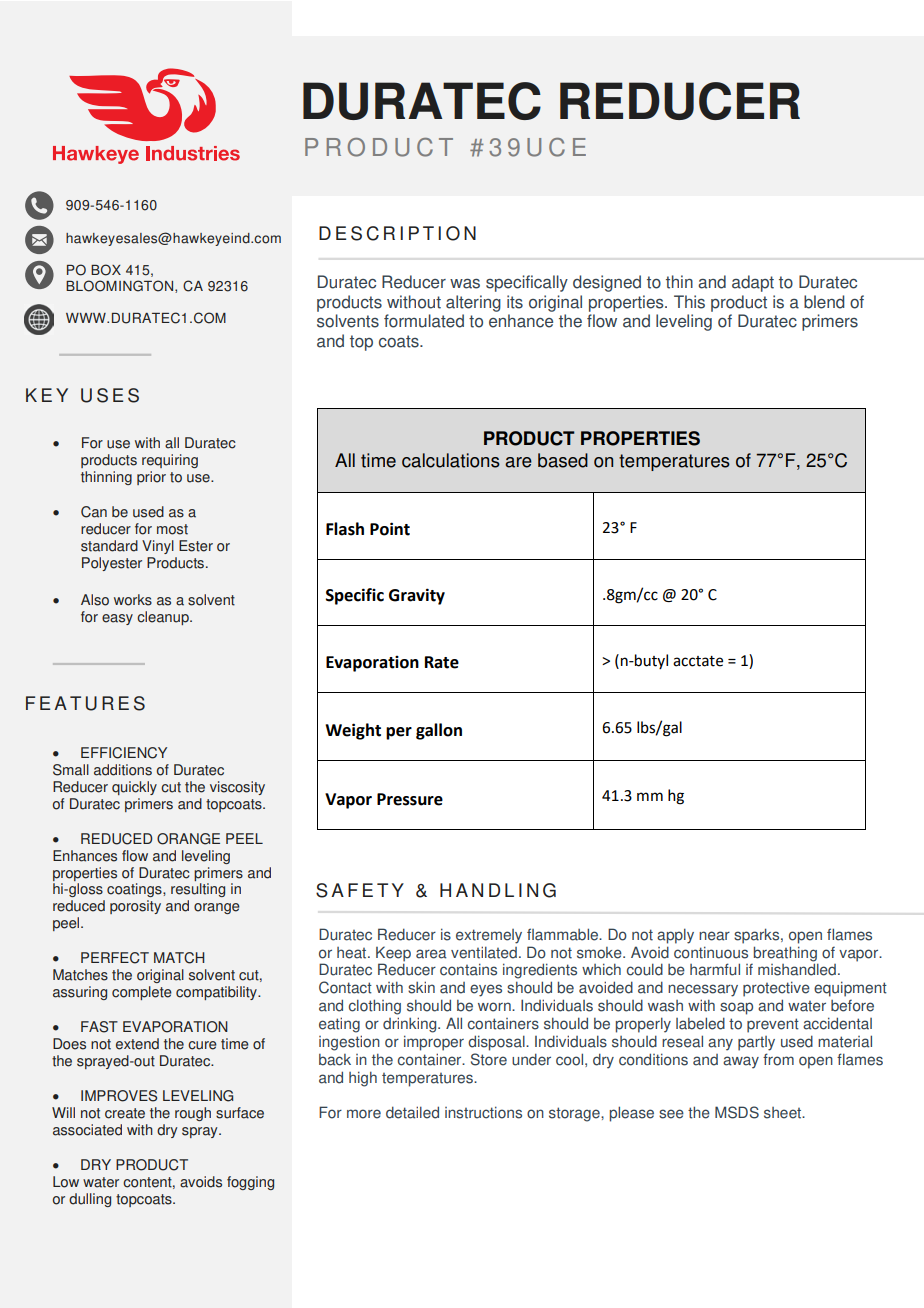 The image size is (924, 1308). Describe the element at coordinates (498, 890) in the screenshot. I see `HANDLING` at that location.
